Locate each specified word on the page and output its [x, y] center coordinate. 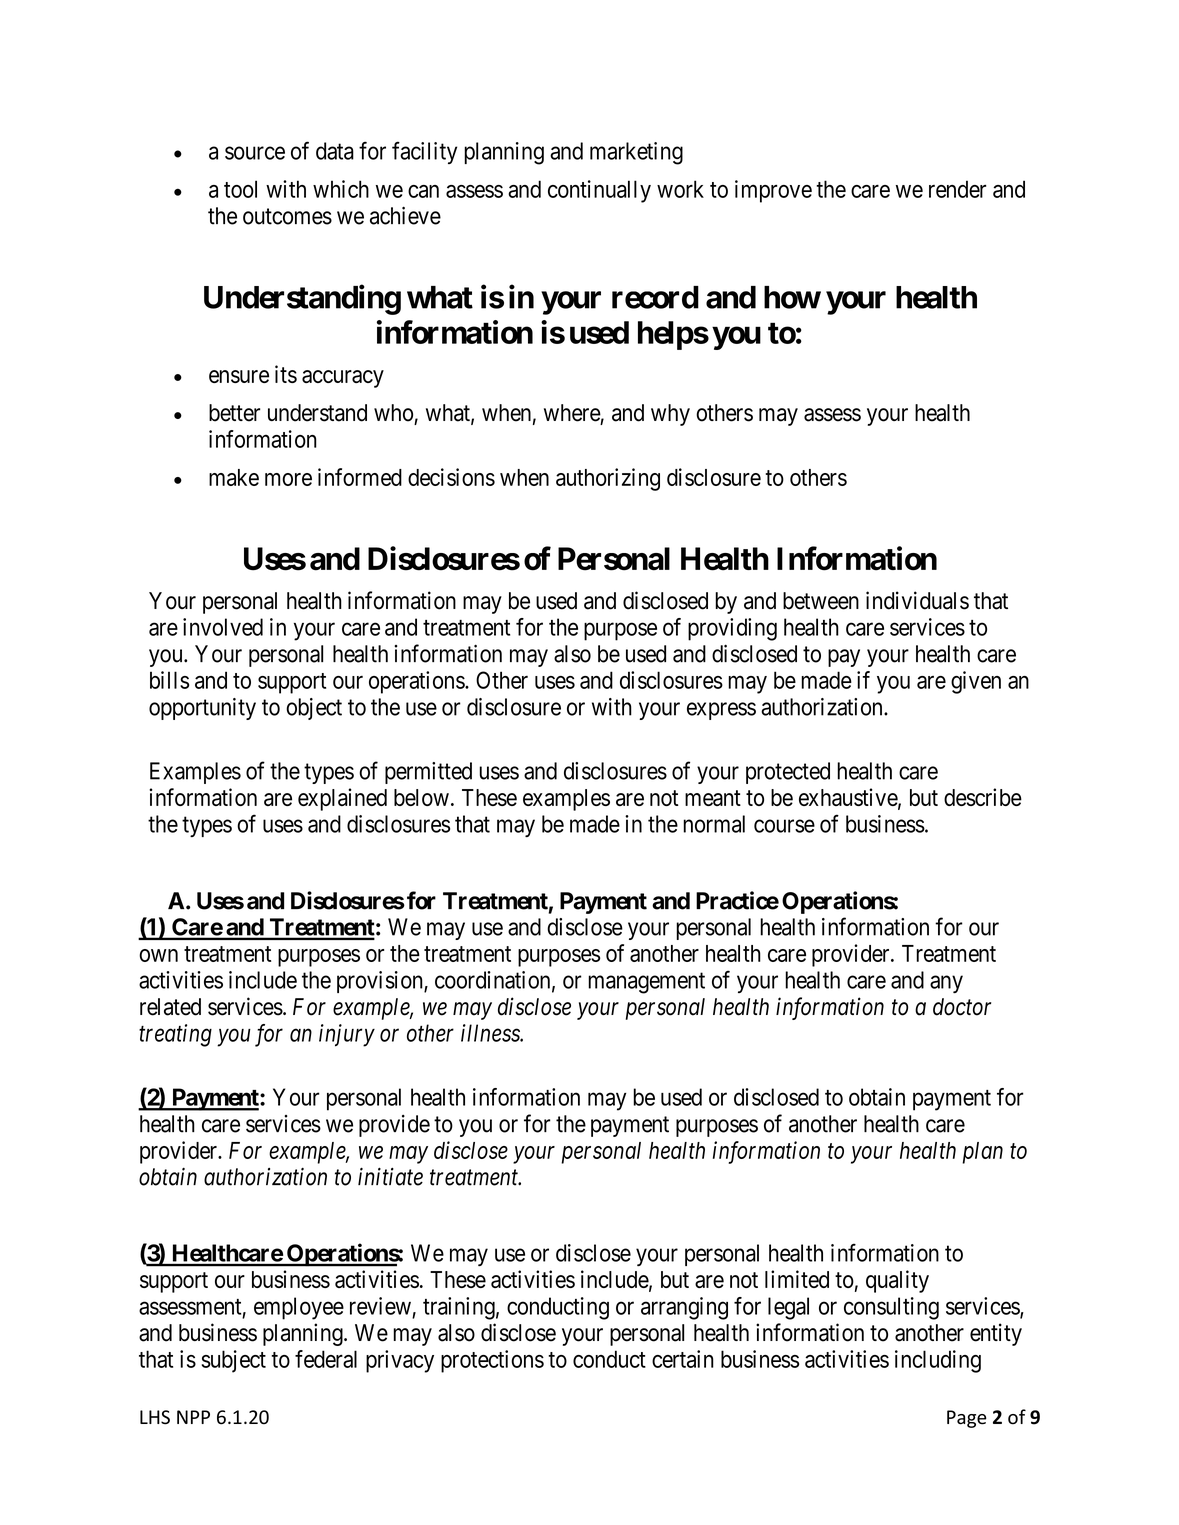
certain [683, 1359]
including [938, 1361]
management [646, 983]
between [821, 601]
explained [342, 799]
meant [713, 798]
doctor [962, 1007]
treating [175, 1035]
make [234, 477]
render [957, 189]
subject [234, 1361]
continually [599, 191]
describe [983, 797]
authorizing [608, 479]
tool [240, 189]
